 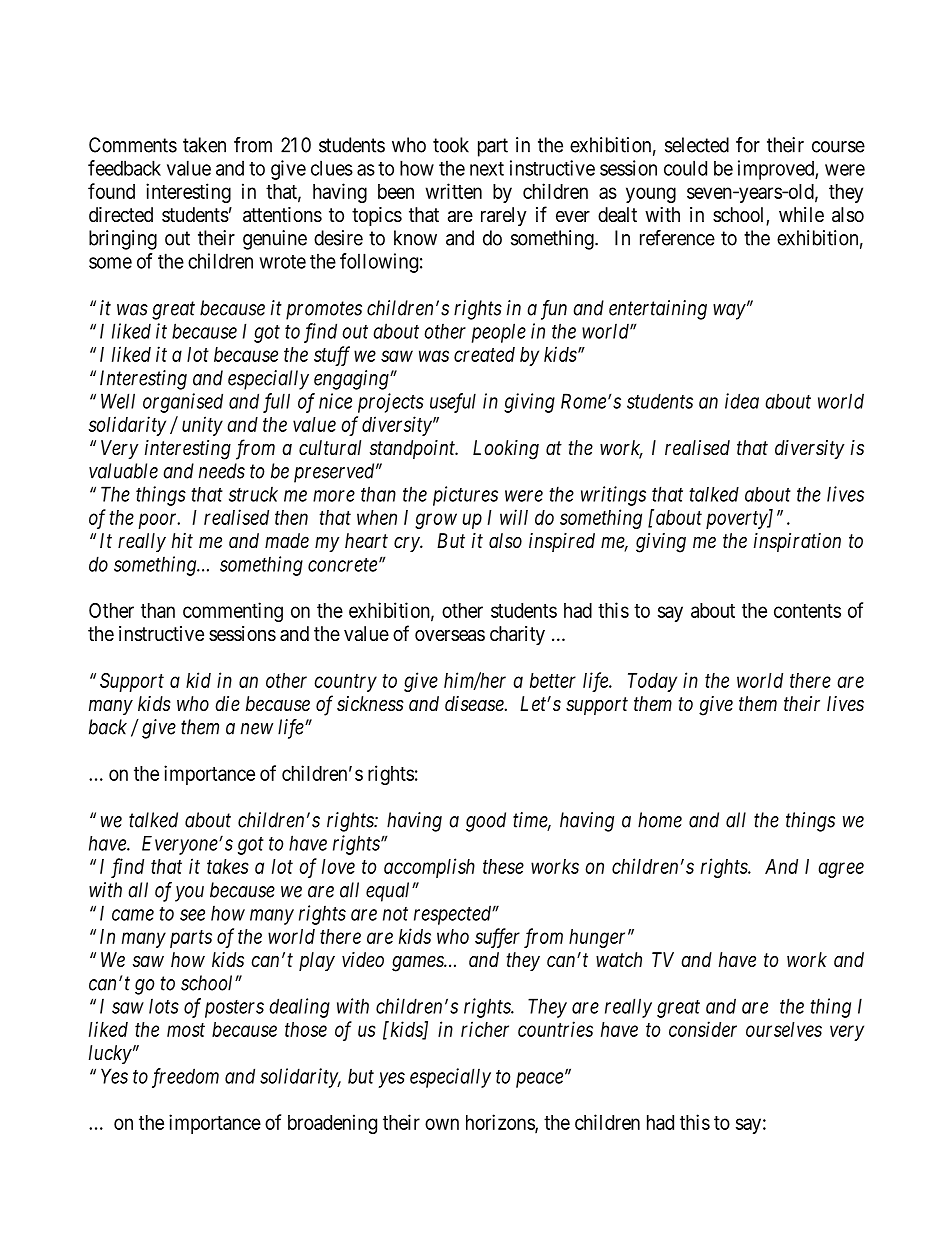 What do you see at coordinates (748, 145) in the screenshot?
I see `for` at bounding box center [748, 145].
